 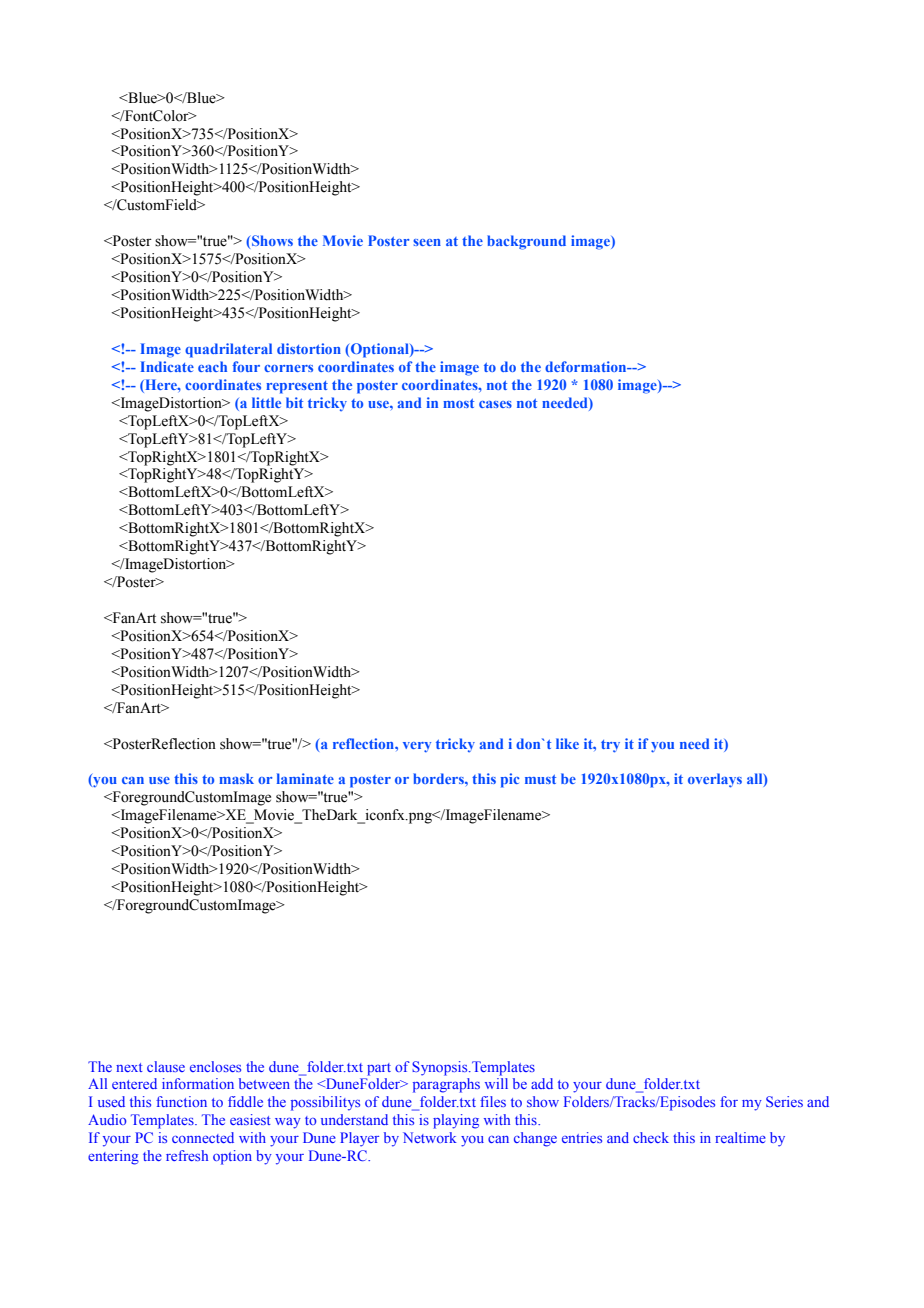 What do you see at coordinates (458, 403) in the screenshot?
I see `most` at bounding box center [458, 403].
